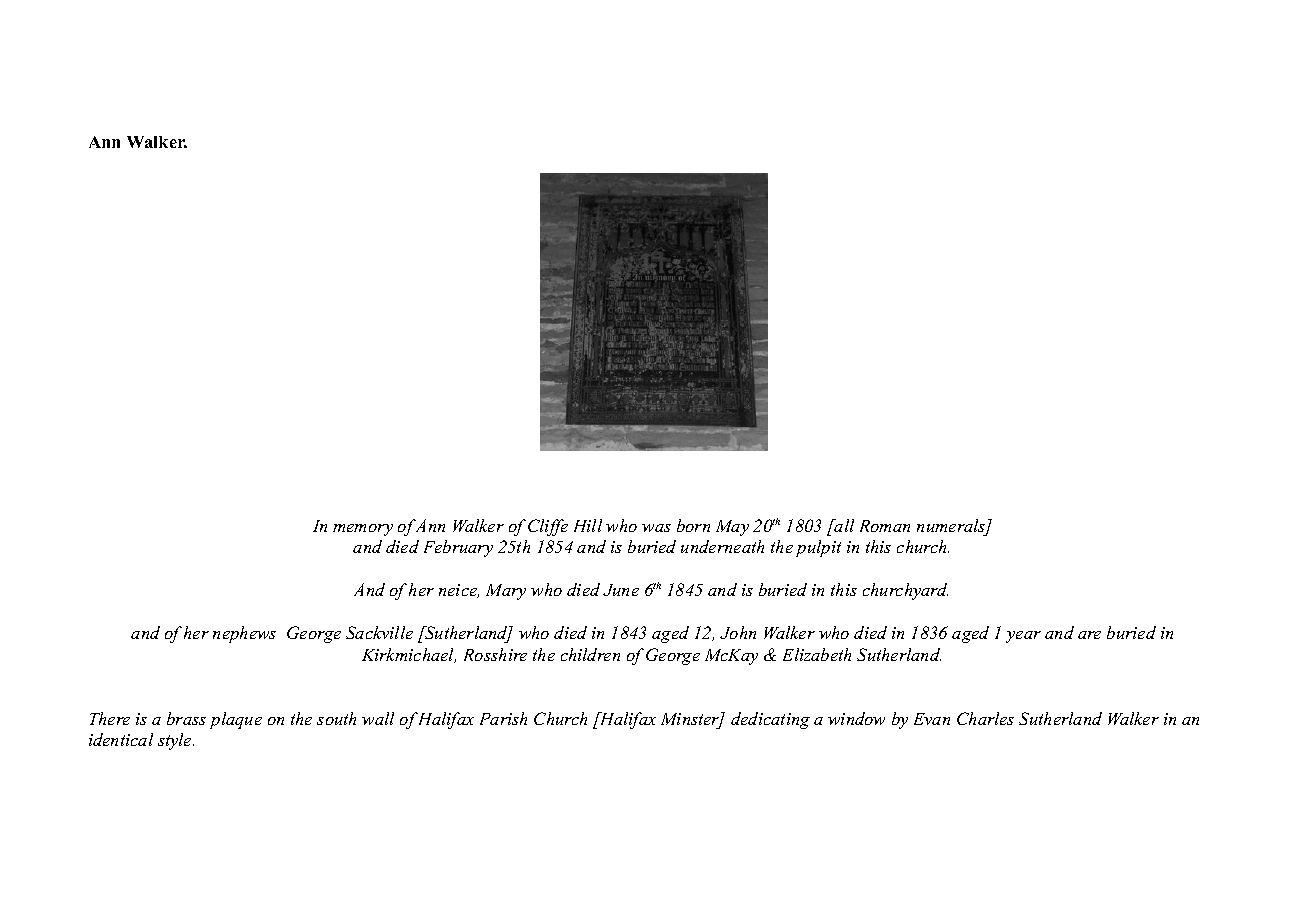 The width and height of the page is (1308, 924). What do you see at coordinates (738, 632) in the page?
I see `John` at bounding box center [738, 632].
